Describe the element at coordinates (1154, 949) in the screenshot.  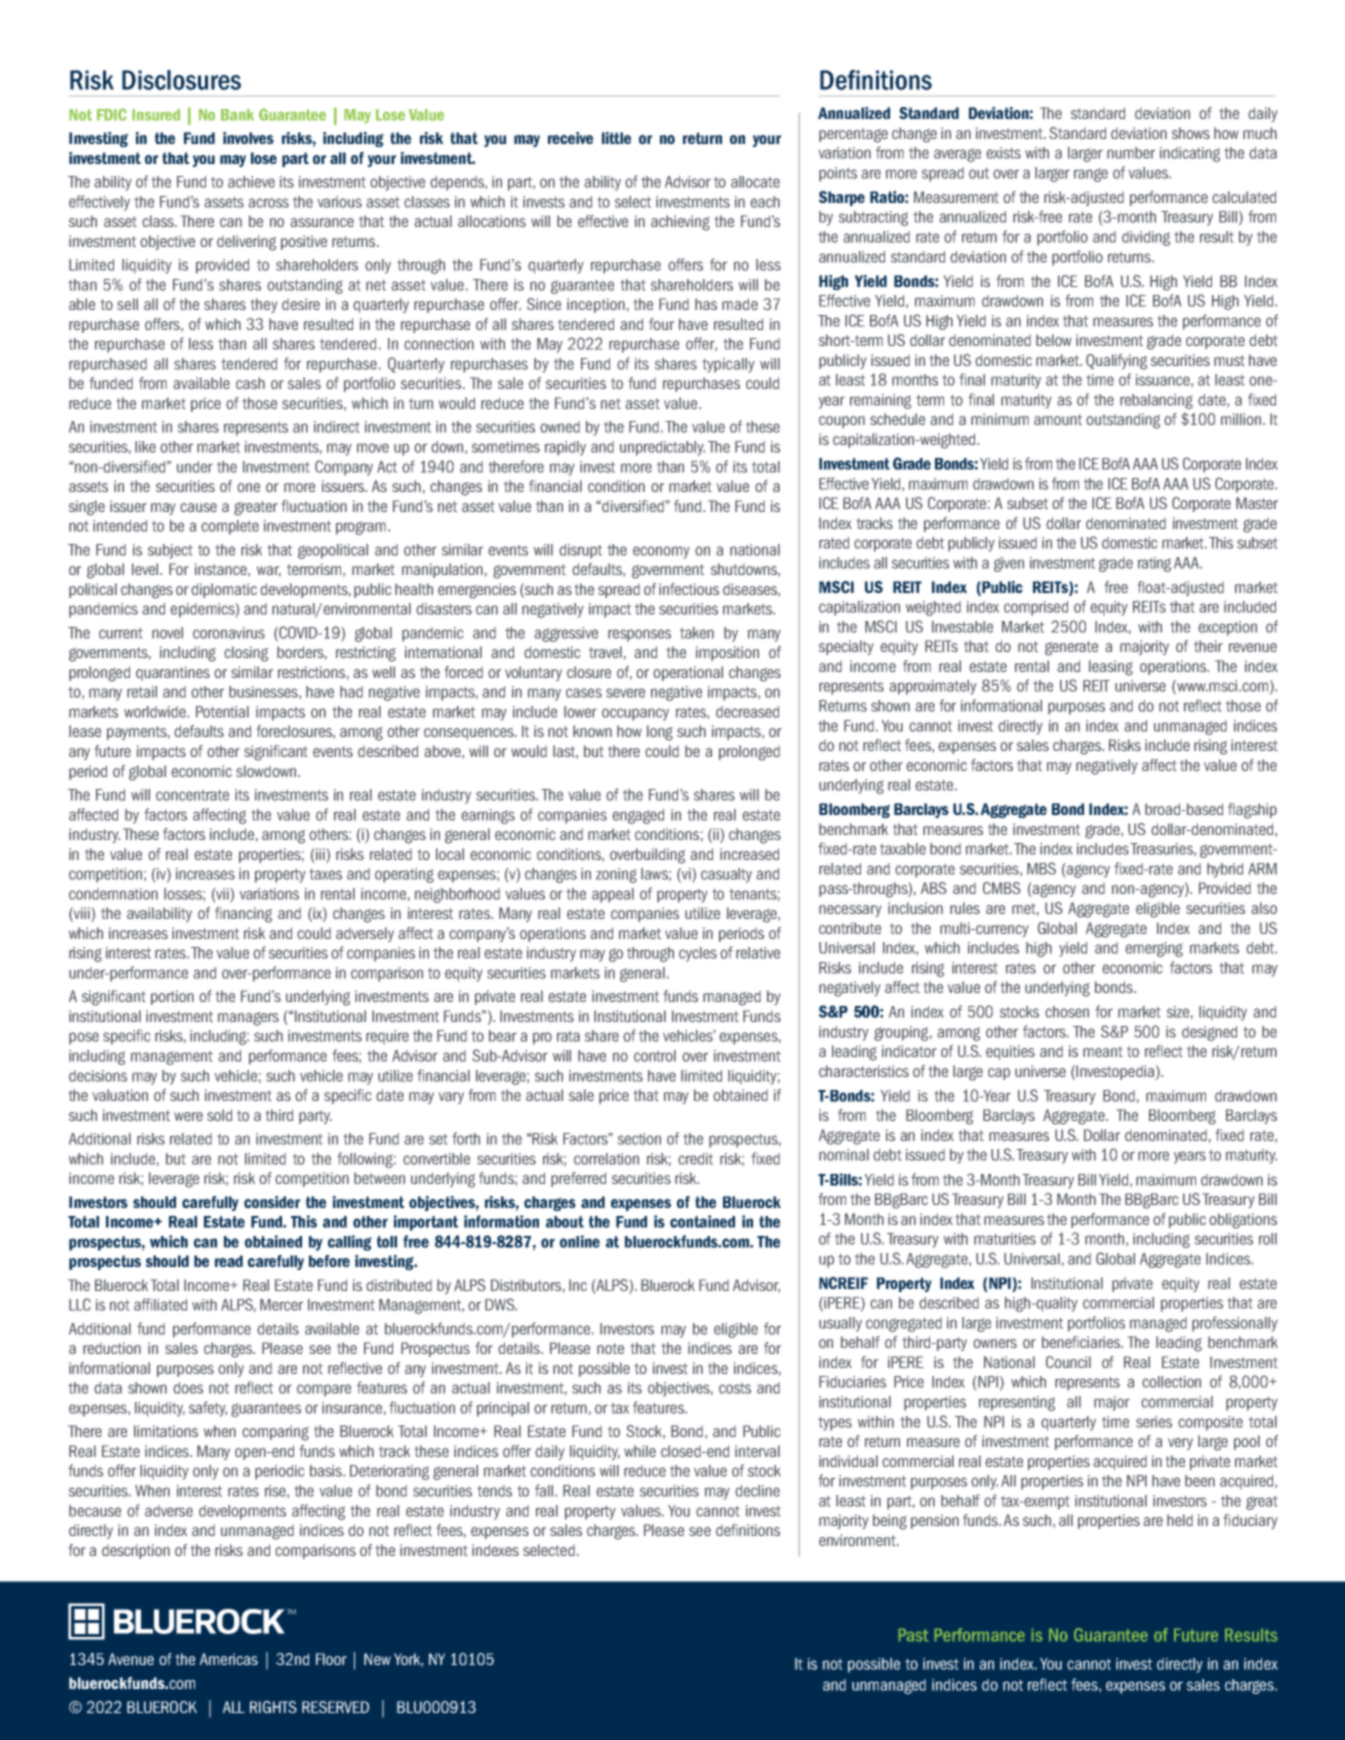
I see `emerging` at that location.
